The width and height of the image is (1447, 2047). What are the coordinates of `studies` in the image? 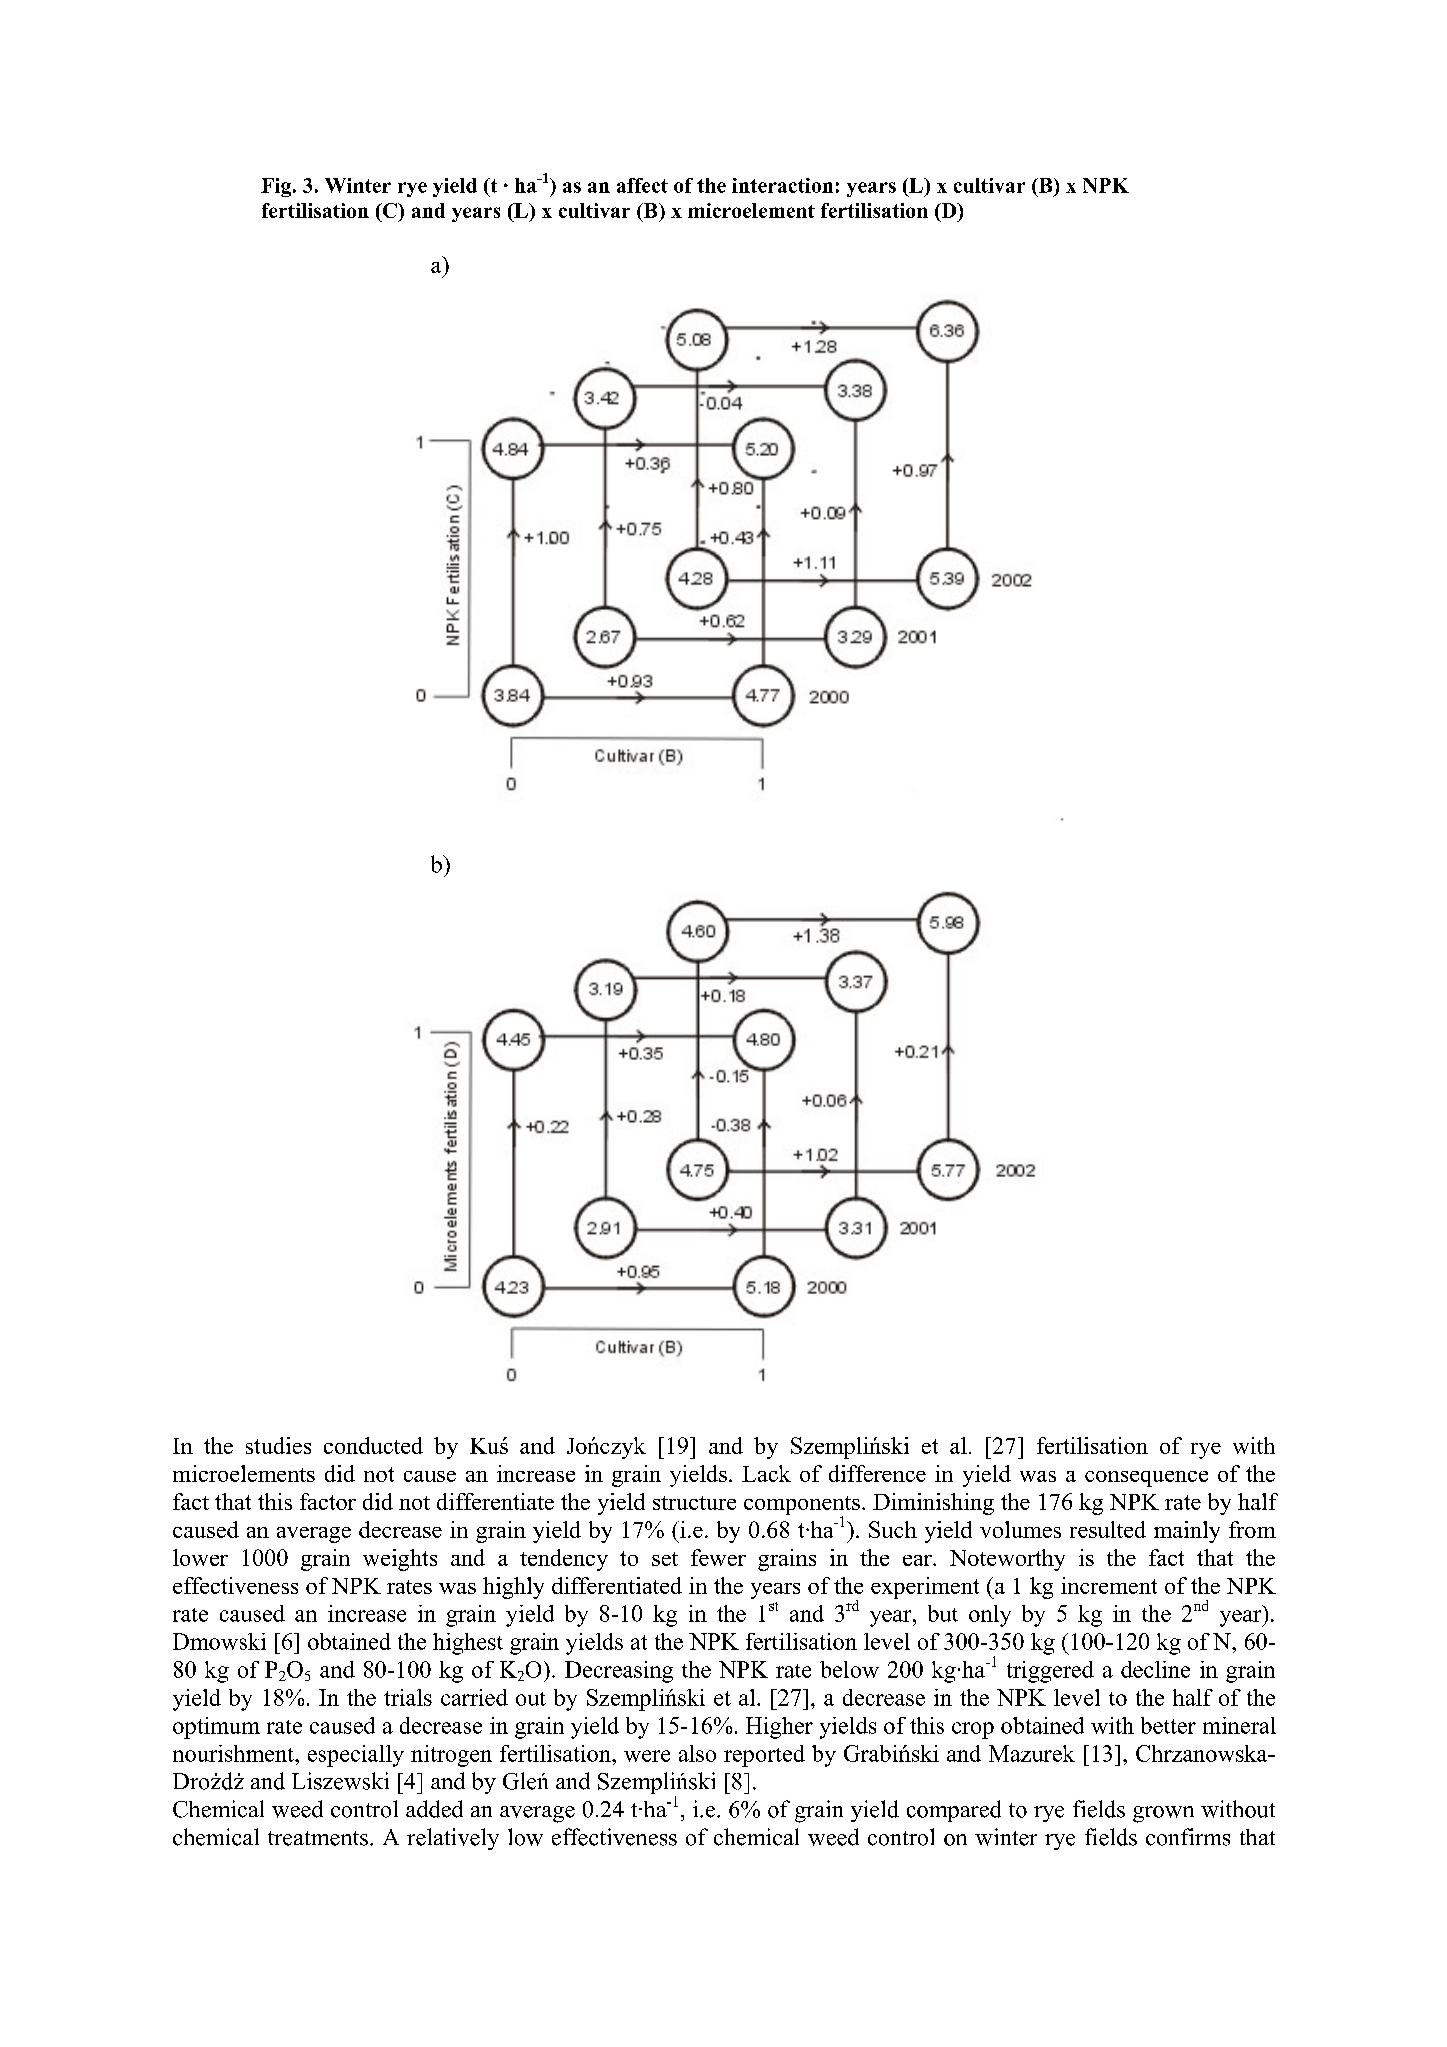 It's located at (278, 1445).
